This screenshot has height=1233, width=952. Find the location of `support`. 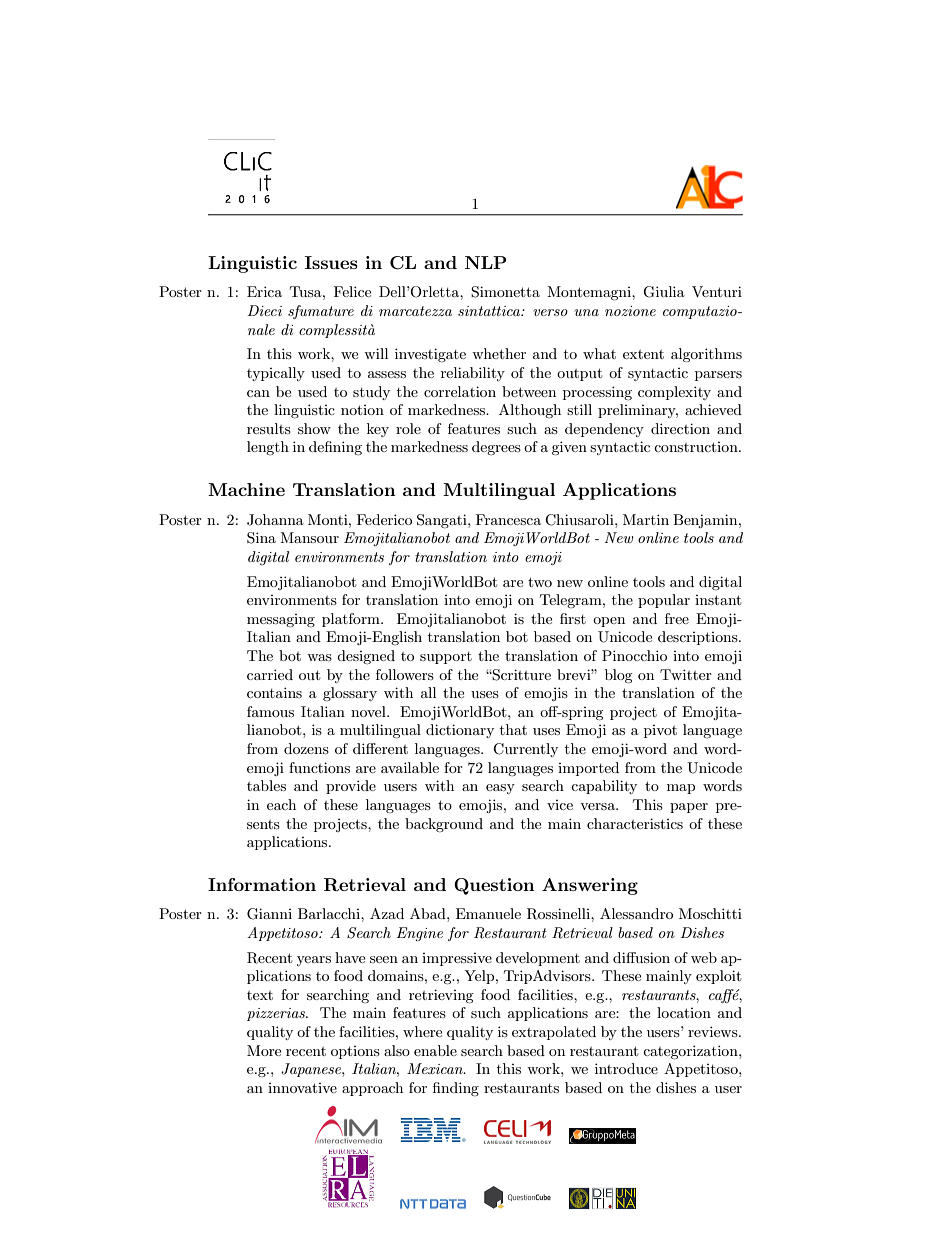

support is located at coordinates (446, 658).
